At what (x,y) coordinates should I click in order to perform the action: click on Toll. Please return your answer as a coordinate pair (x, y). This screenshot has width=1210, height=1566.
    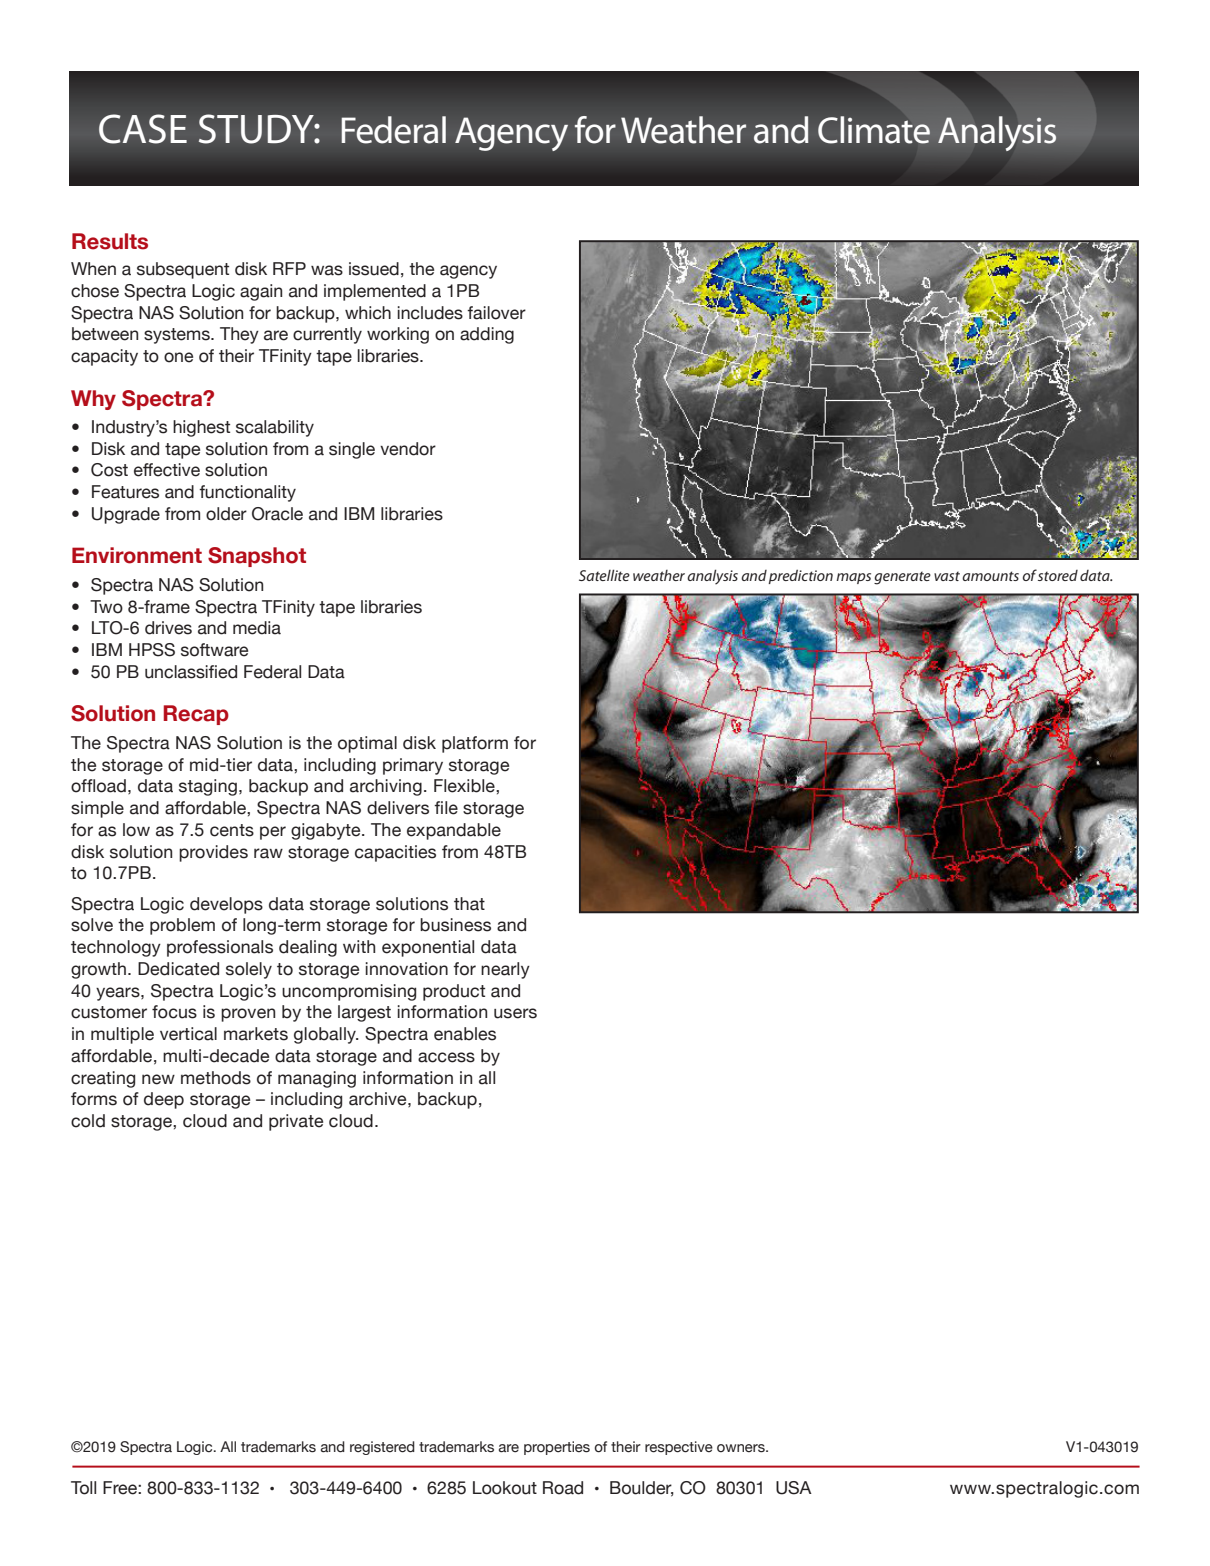
    Looking at the image, I should click on (83, 1488).
